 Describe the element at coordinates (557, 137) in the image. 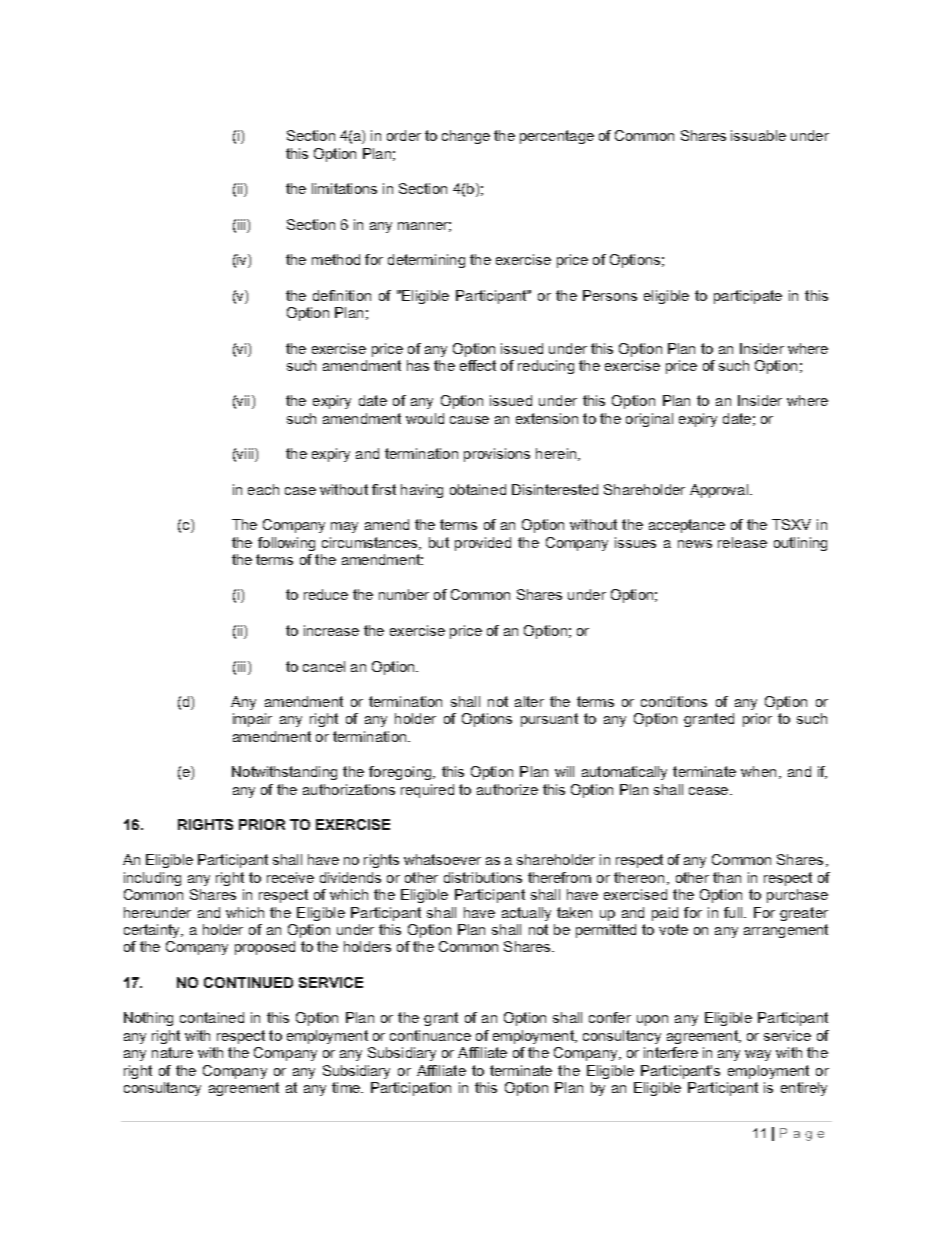

I see `percentage` at that location.
